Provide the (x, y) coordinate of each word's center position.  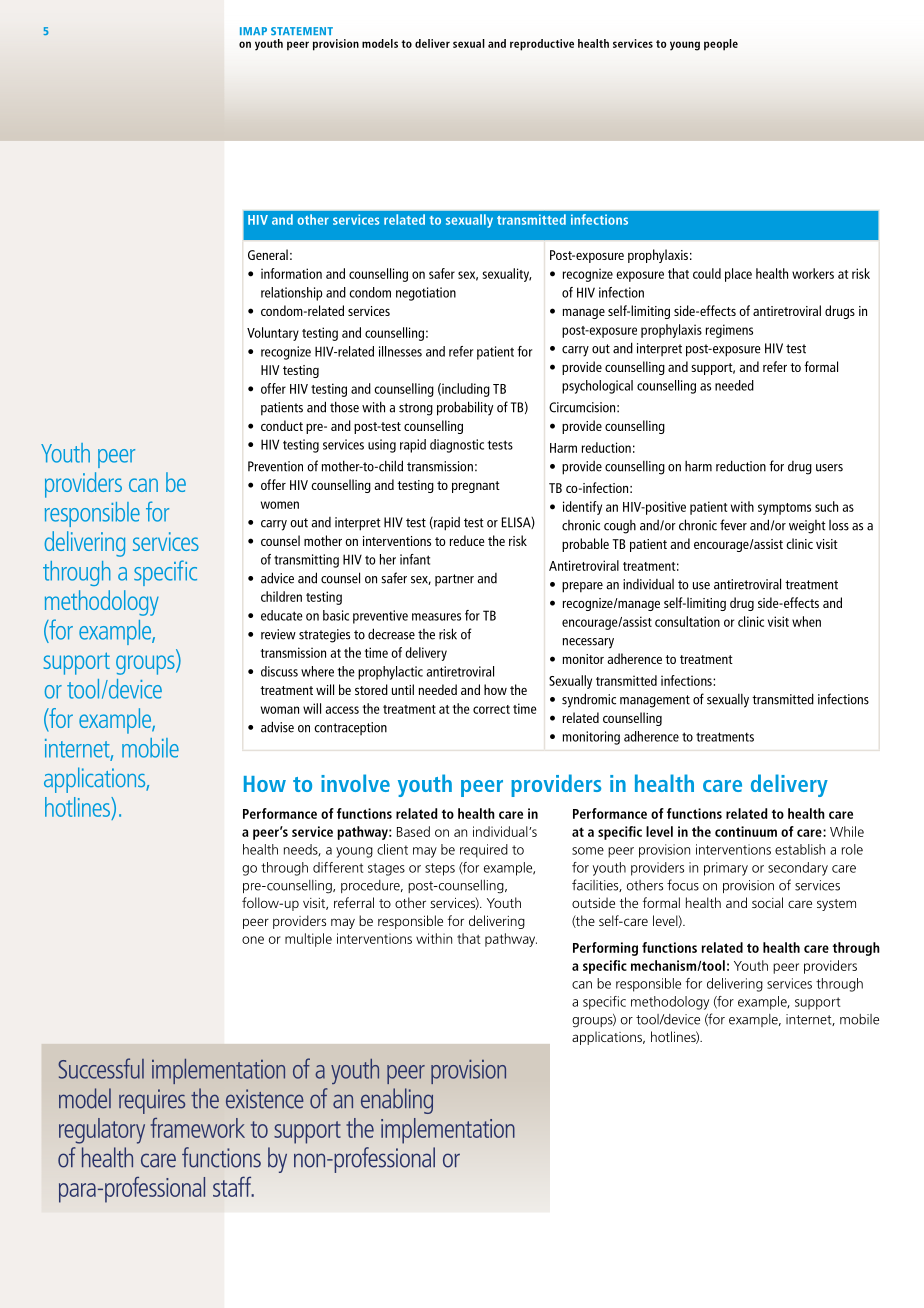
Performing (605, 949)
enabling (397, 1101)
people (721, 45)
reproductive (542, 45)
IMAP (253, 31)
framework (198, 1128)
